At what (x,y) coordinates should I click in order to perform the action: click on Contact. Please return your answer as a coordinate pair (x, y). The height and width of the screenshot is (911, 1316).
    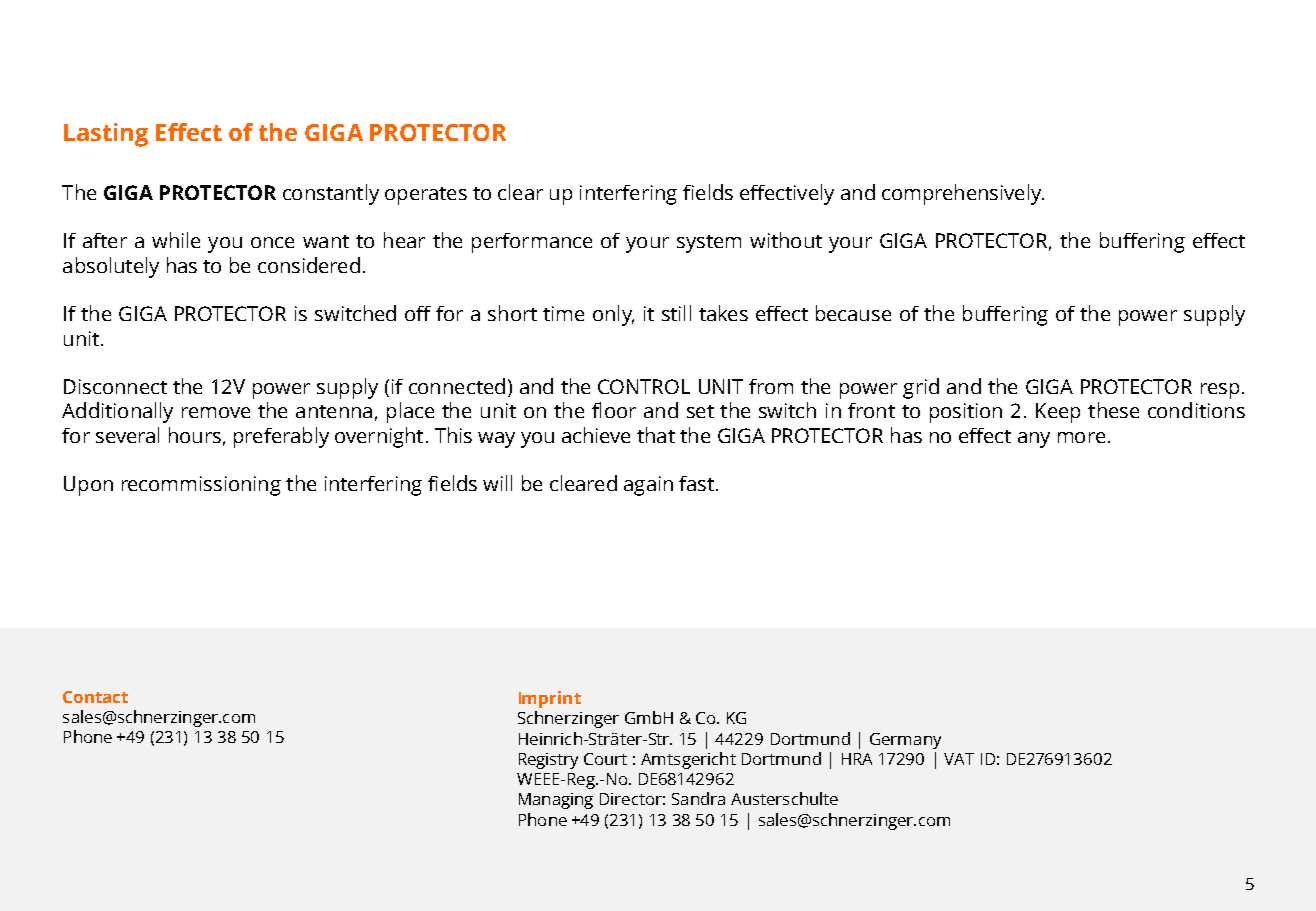
    Looking at the image, I should click on (95, 697).
